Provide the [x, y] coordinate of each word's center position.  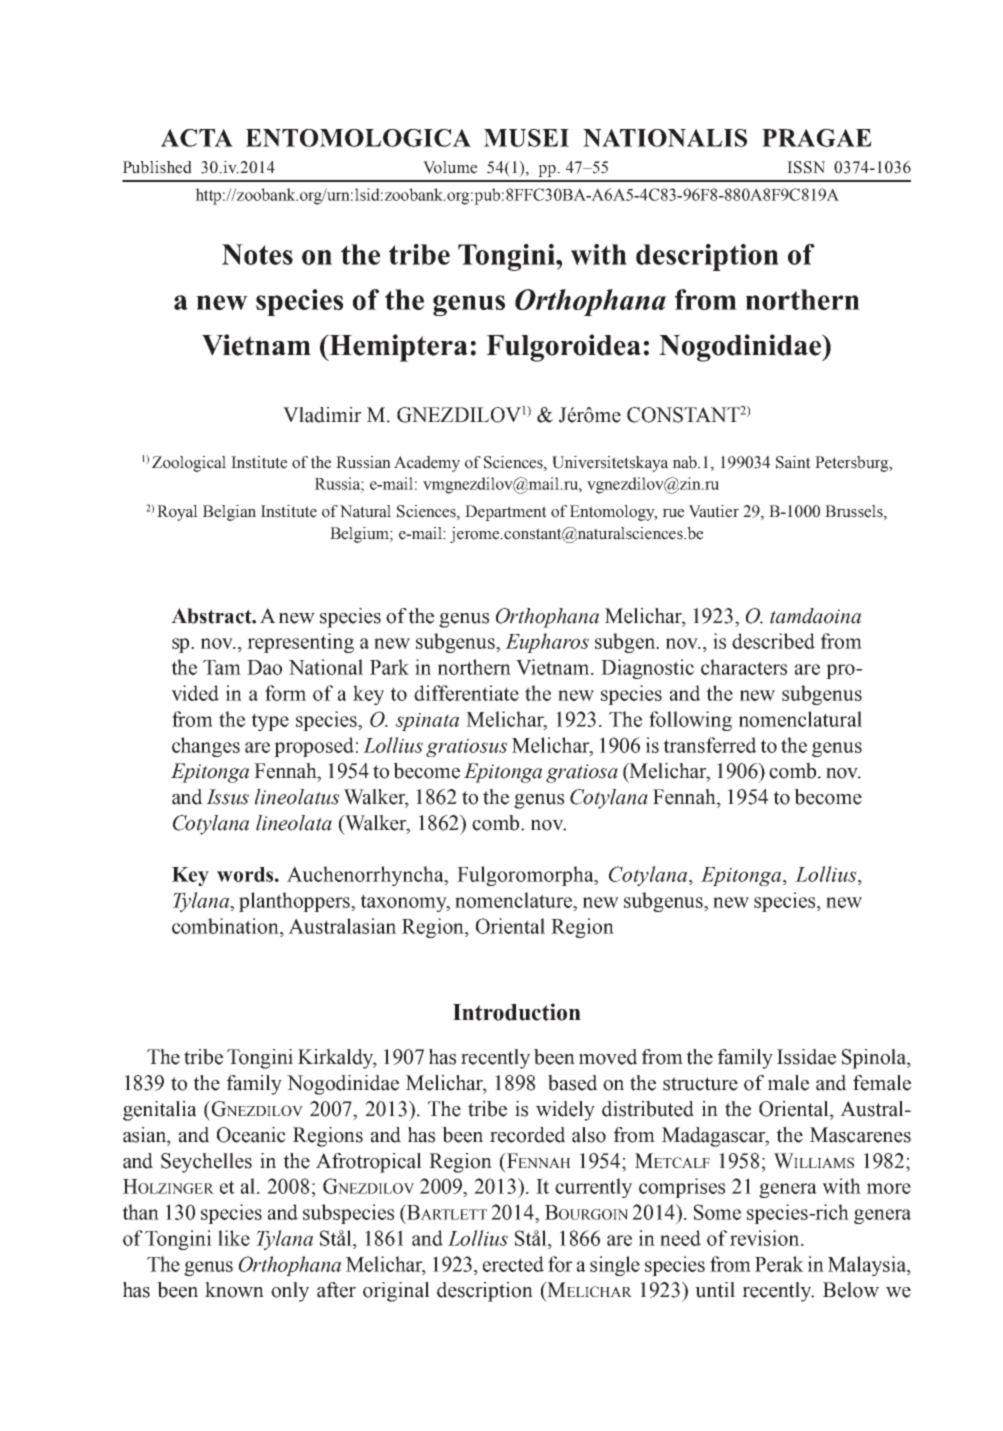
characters [744, 667]
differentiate [466, 693]
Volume [450, 167]
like [234, 1238]
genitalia [160, 1111]
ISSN [806, 167]
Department [506, 513]
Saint [793, 462]
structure [700, 1084]
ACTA [197, 138]
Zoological [189, 464]
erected [513, 1264]
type [270, 722]
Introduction [517, 1012]
